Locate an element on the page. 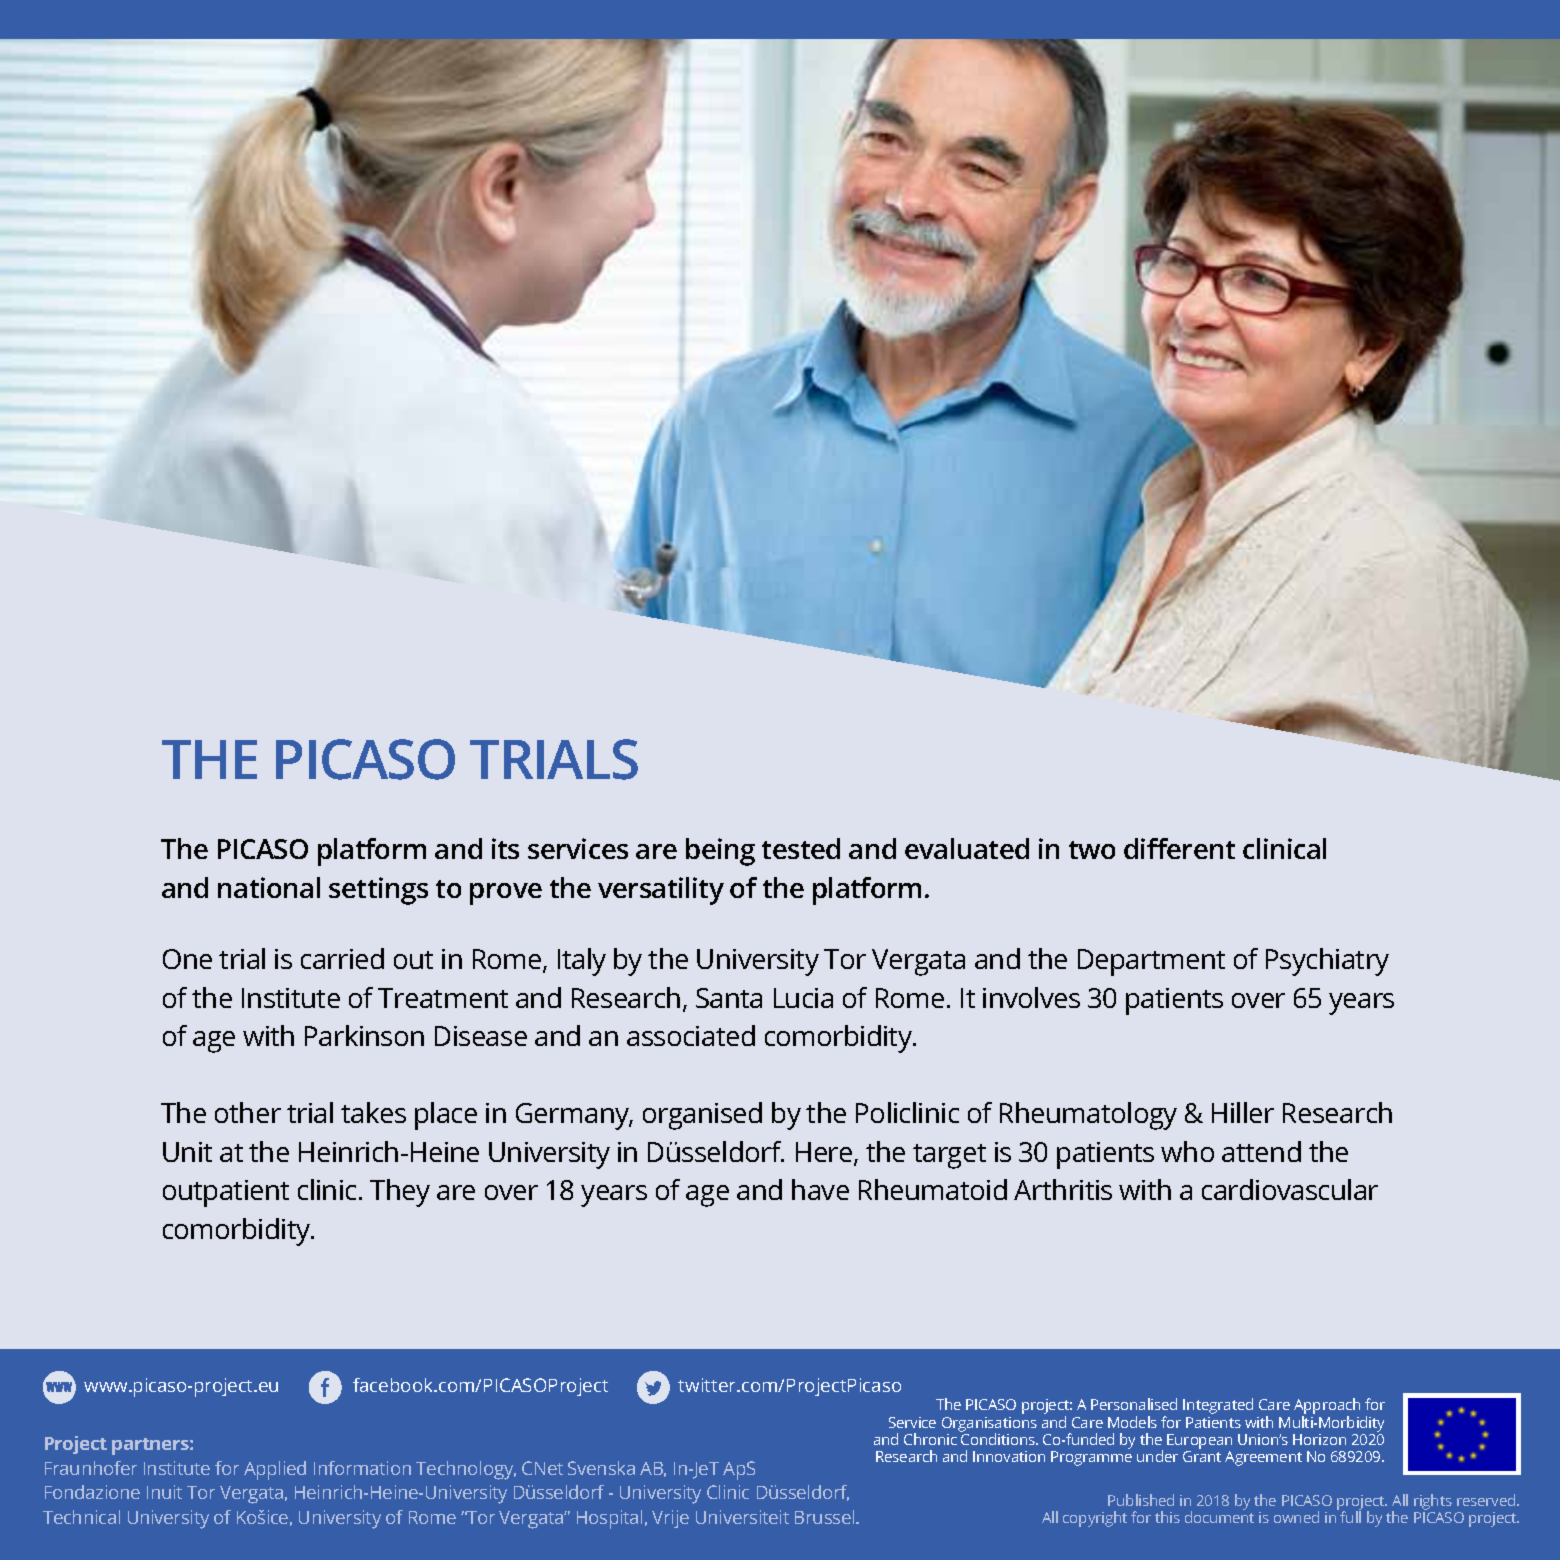 Image resolution: width=1560 pixels, height=1560 pixels. national is located at coordinates (269, 887).
